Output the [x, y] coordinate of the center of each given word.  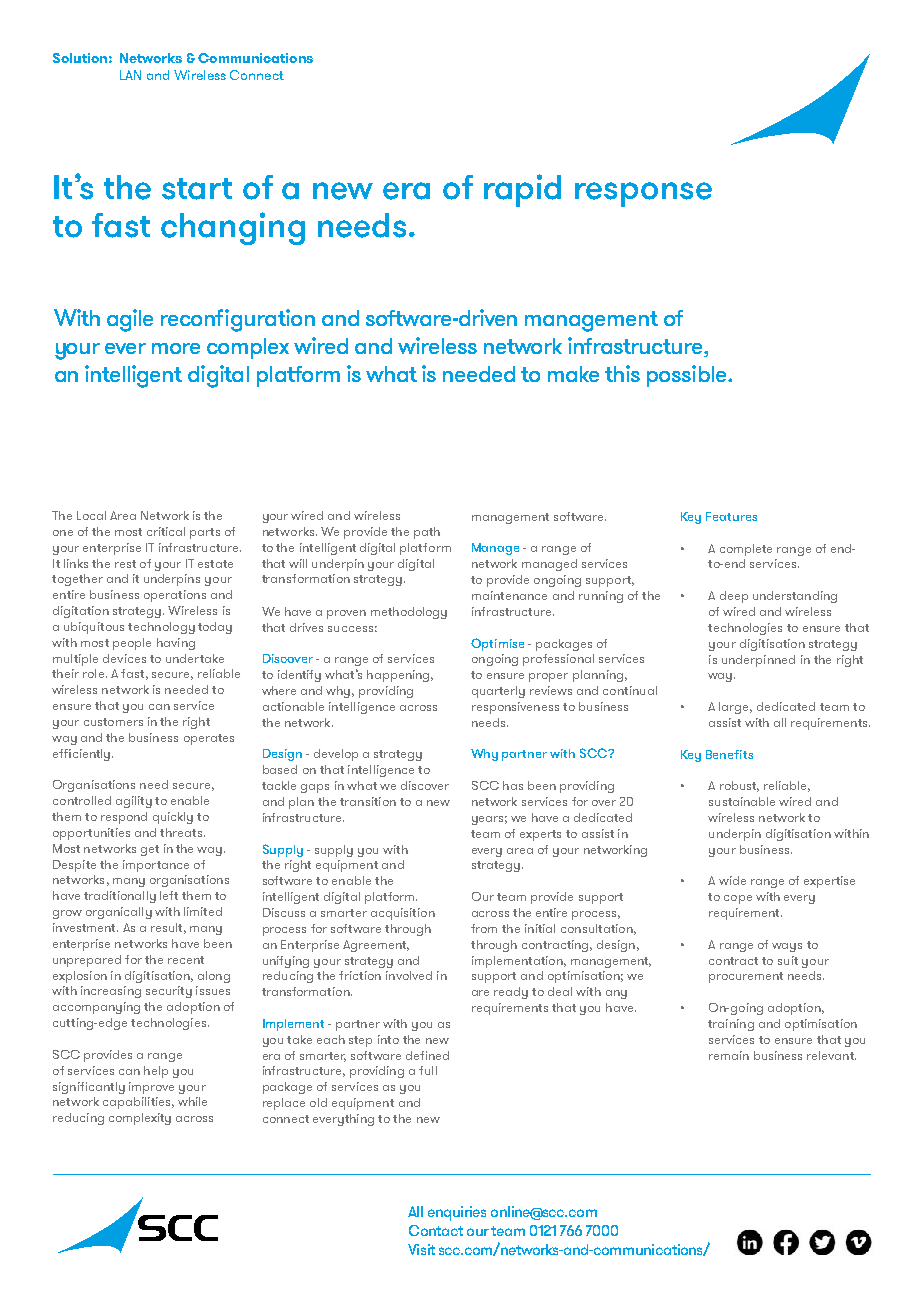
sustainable [742, 801]
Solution [80, 58]
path [427, 533]
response [643, 194]
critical [166, 531]
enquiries [457, 1213]
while [192, 1101]
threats [182, 832]
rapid [522, 190]
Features [731, 516]
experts [540, 835]
